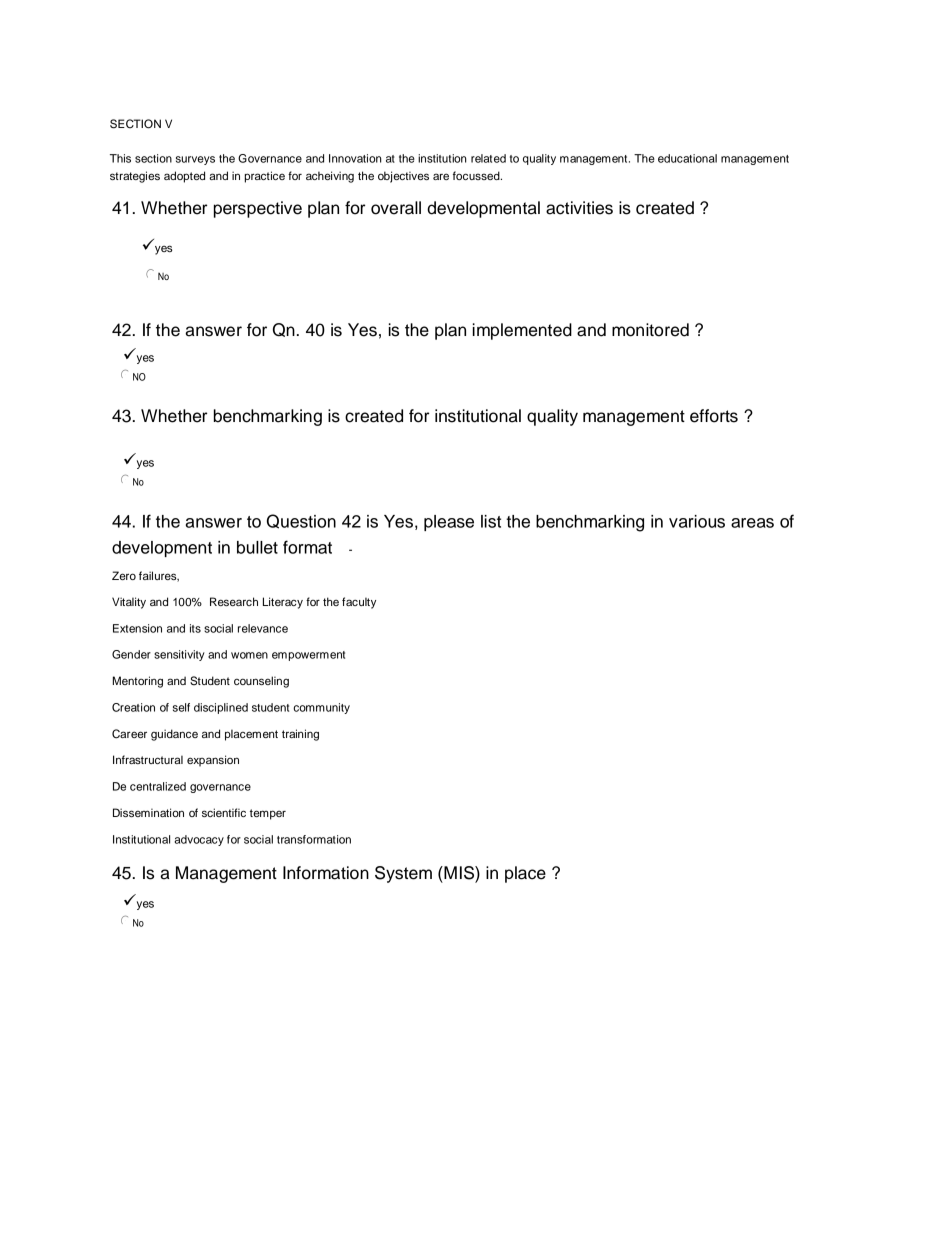 The width and height of the image is (952, 1233). What do you see at coordinates (301, 521) in the image?
I see `Question` at bounding box center [301, 521].
